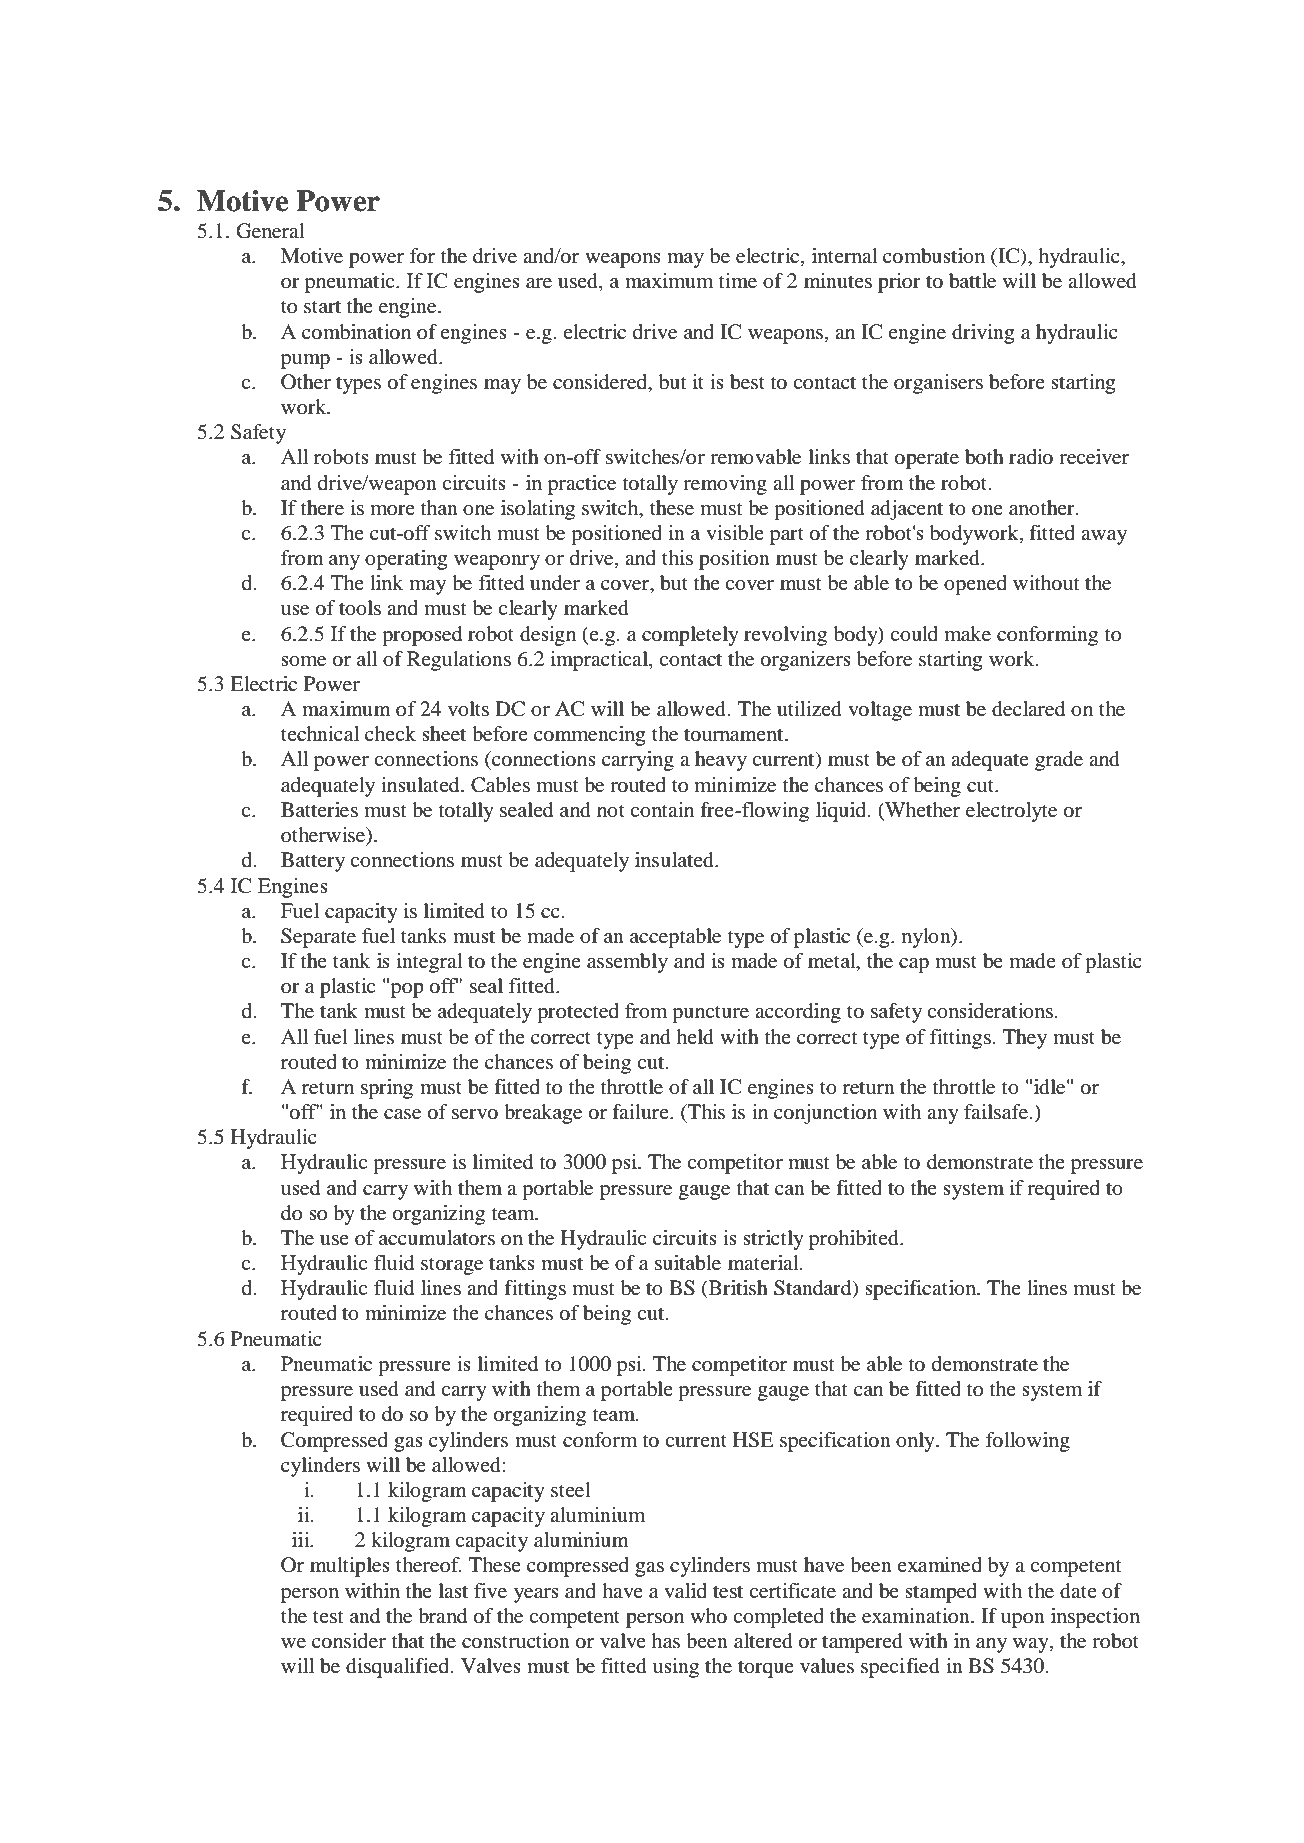 This screenshot has height=1843, width=1304. I want to click on combination, so click(356, 332).
